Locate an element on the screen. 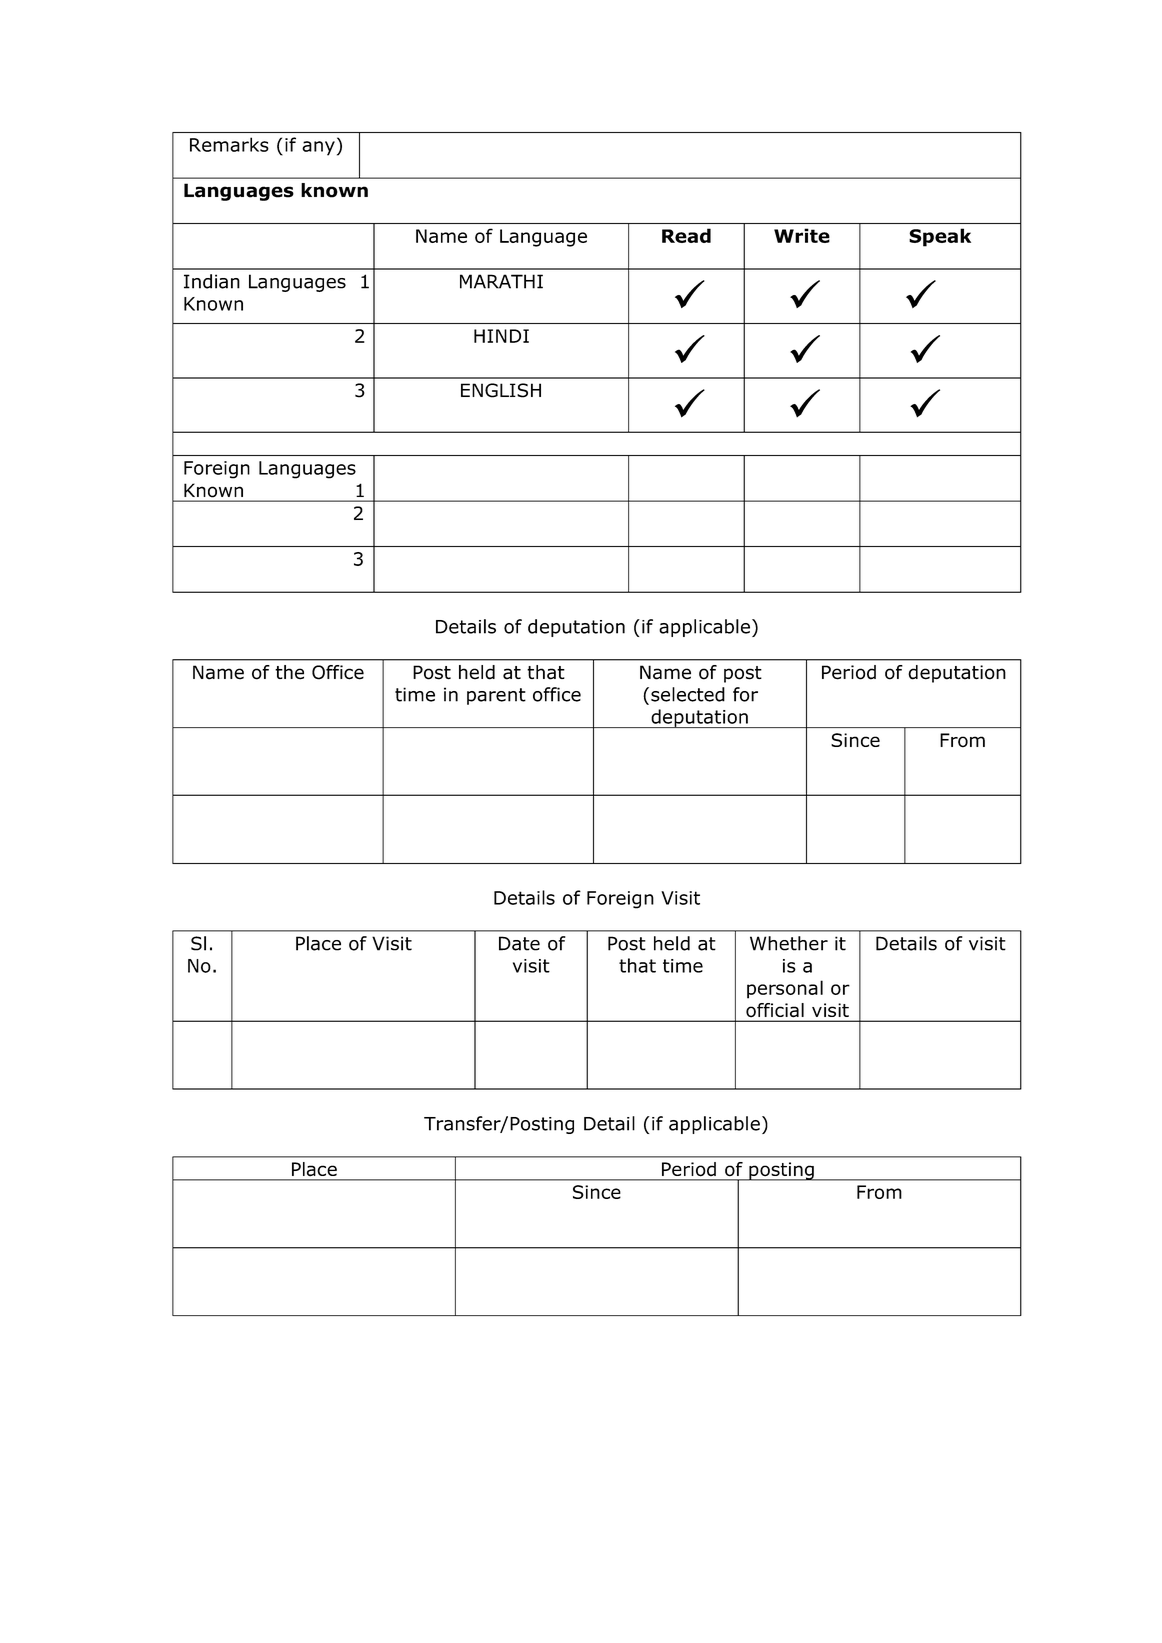 The image size is (1162, 1643). ENGLISH is located at coordinates (501, 390).
